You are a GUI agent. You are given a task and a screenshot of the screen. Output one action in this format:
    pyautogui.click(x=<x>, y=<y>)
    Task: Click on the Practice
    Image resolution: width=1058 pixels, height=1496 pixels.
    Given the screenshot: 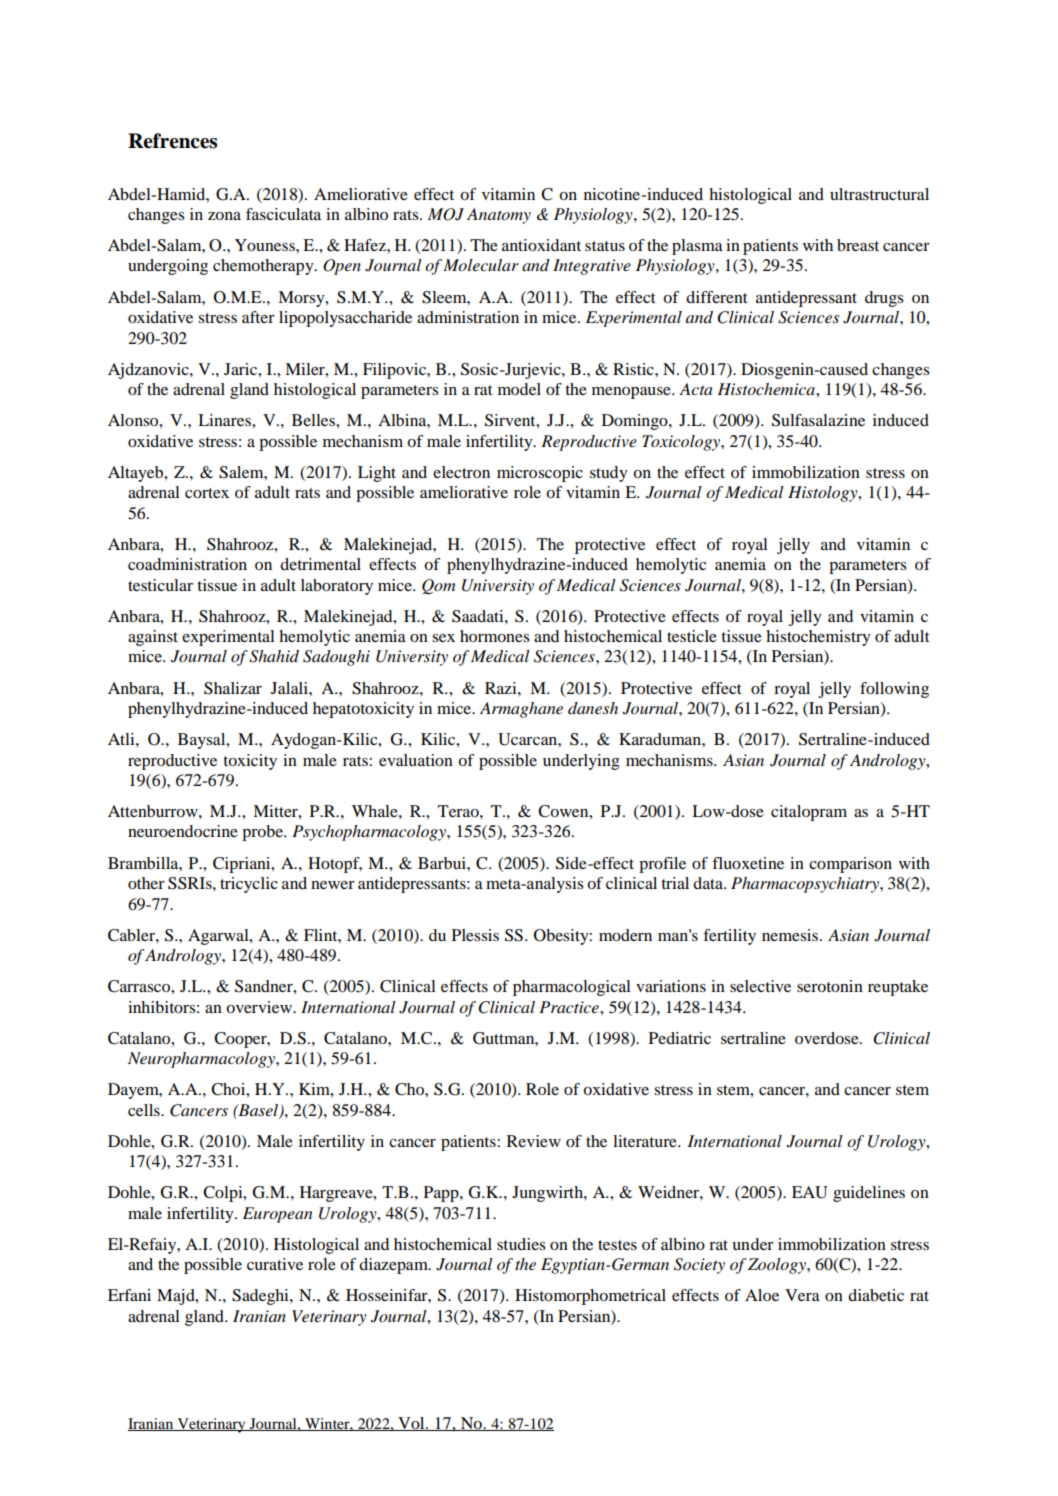 What is the action you would take?
    pyautogui.click(x=570, y=1007)
